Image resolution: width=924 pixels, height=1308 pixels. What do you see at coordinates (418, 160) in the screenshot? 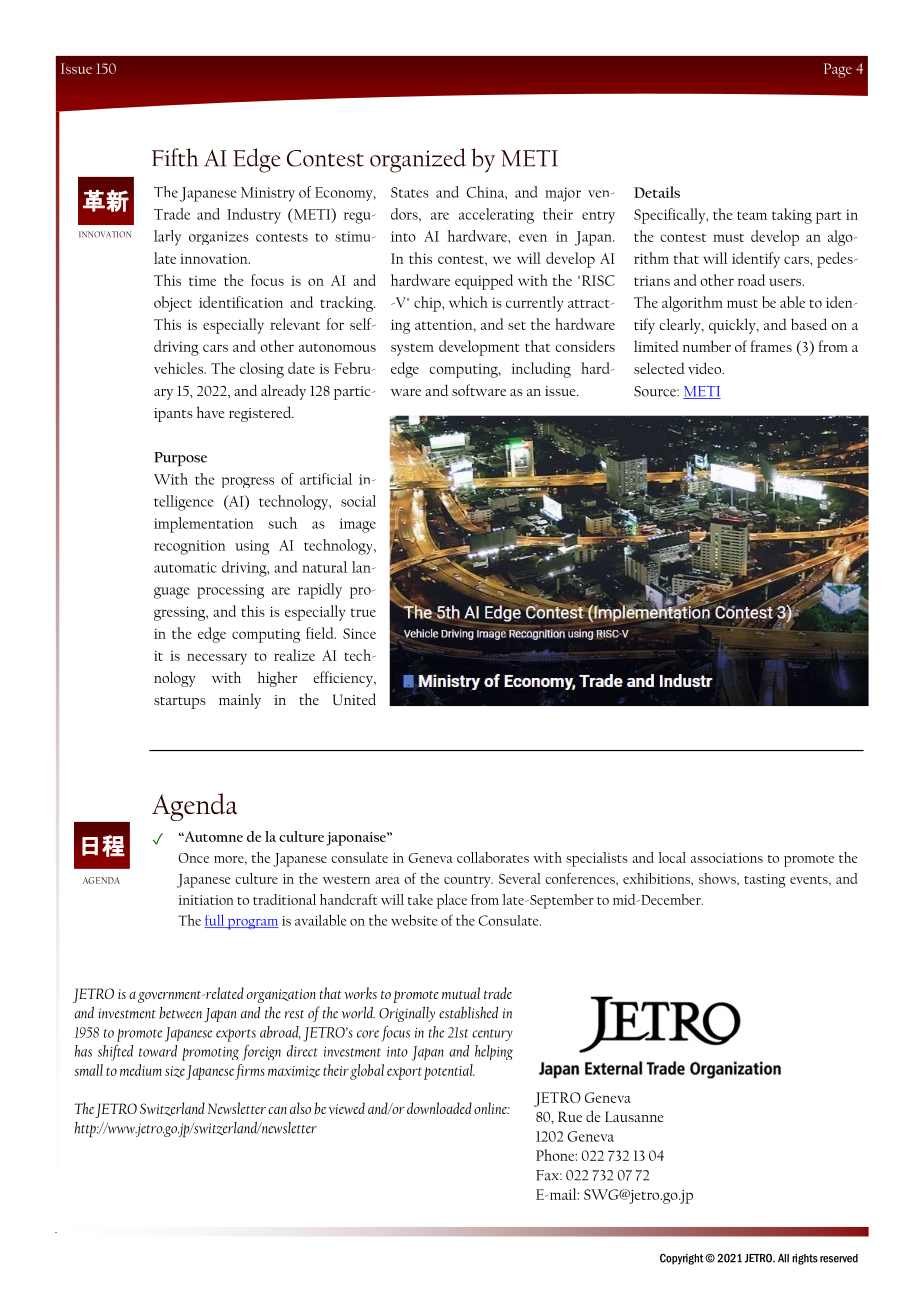
I see `organized` at bounding box center [418, 160].
